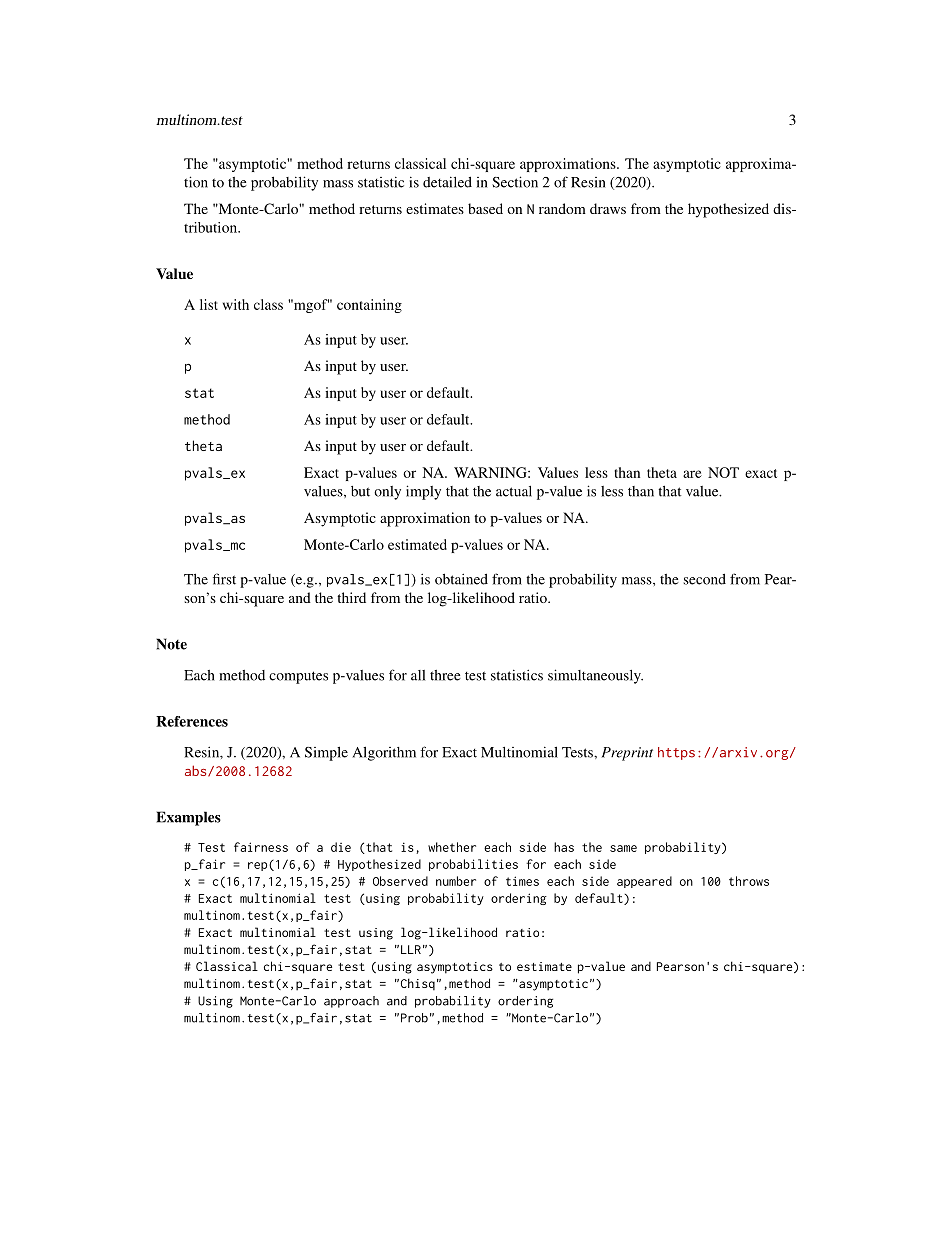 Image resolution: width=952 pixels, height=1233 pixels. I want to click on with, so click(236, 304).
